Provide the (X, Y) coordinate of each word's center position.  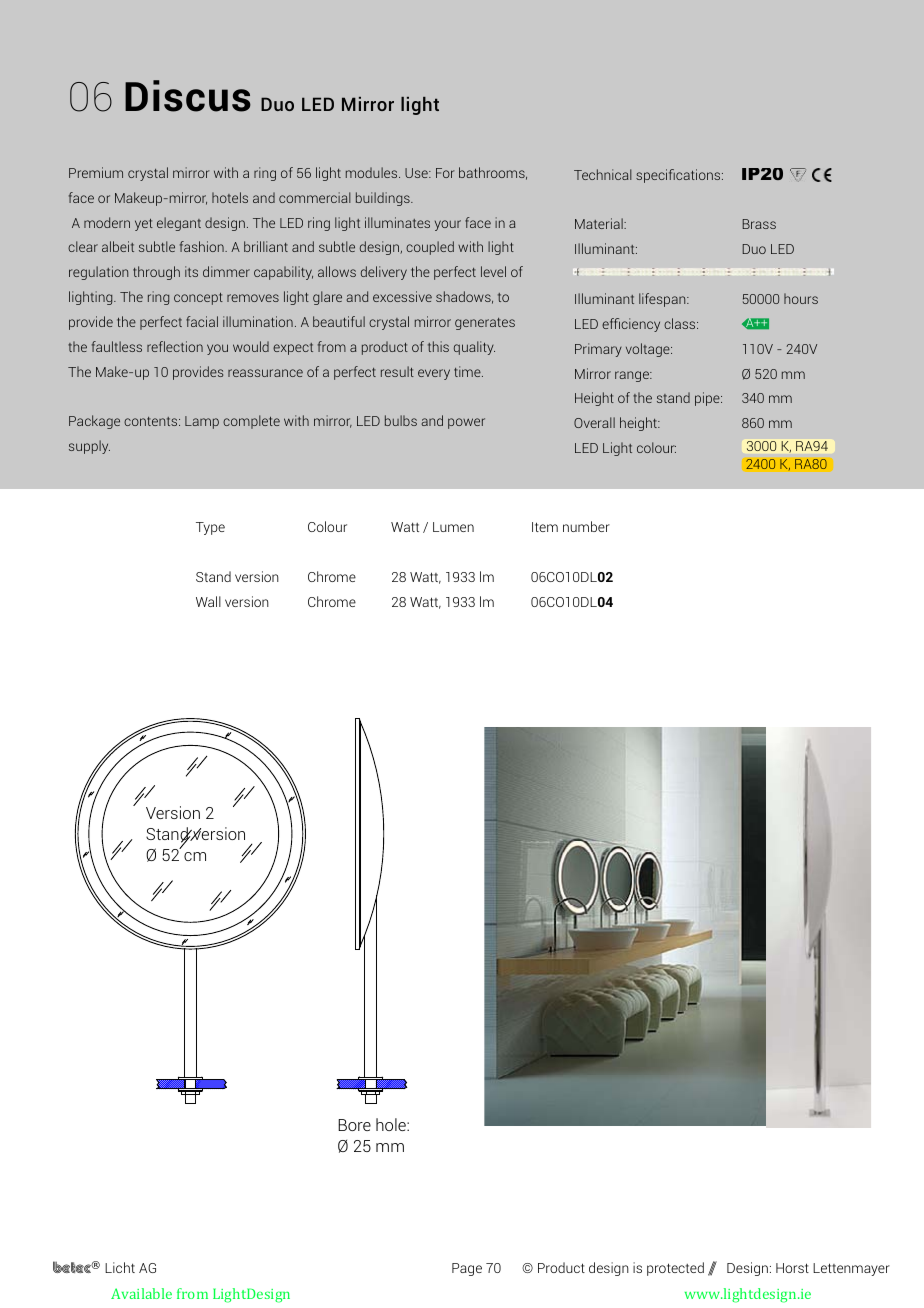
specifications (679, 176)
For (445, 173)
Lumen (453, 527)
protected (675, 1269)
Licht (120, 1267)
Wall (208, 601)
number (586, 526)
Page (467, 1269)
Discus (188, 96)
